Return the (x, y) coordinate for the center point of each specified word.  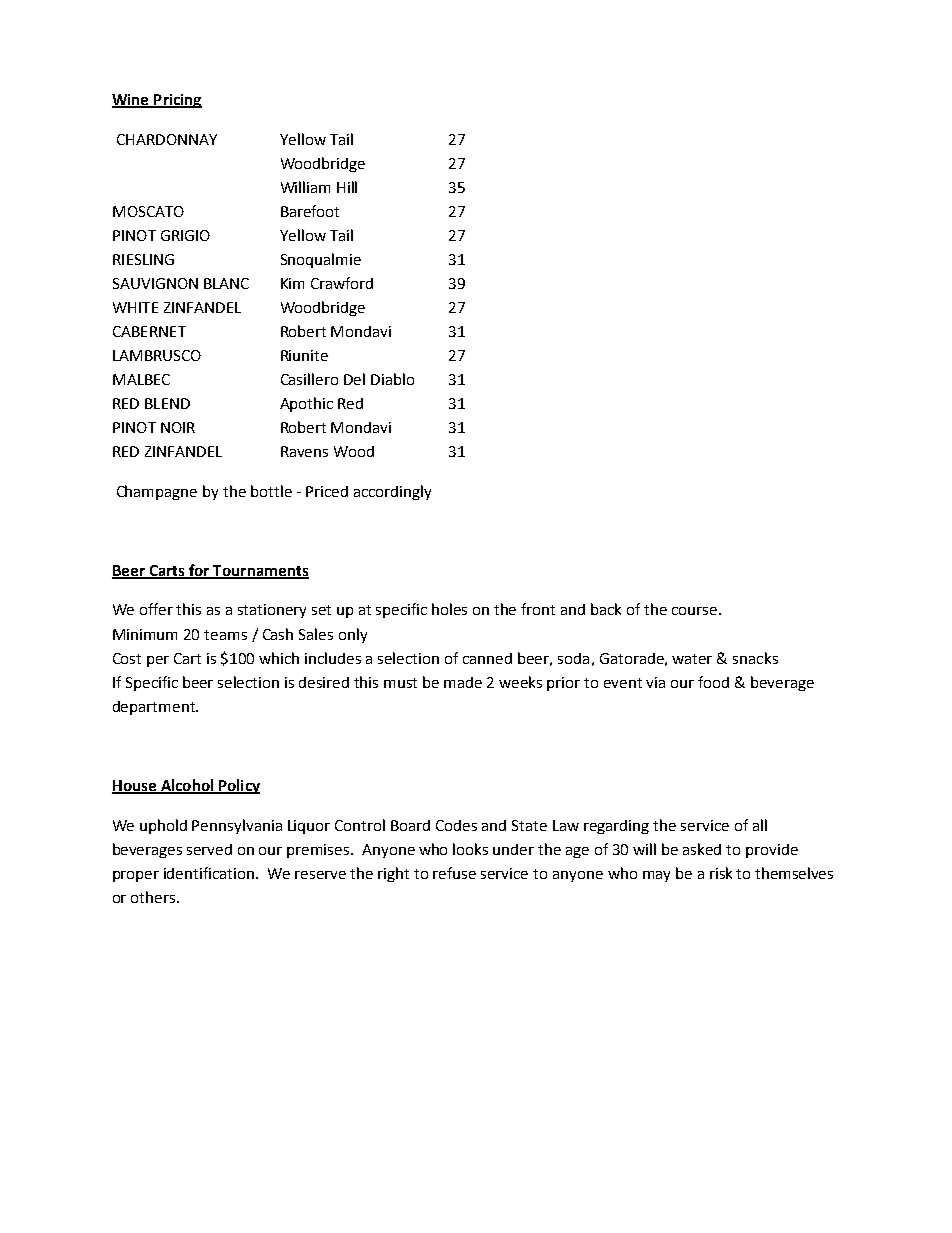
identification (210, 873)
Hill (347, 187)
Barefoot (310, 211)
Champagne (157, 492)
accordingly (392, 492)
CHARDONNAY (167, 139)
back (606, 609)
